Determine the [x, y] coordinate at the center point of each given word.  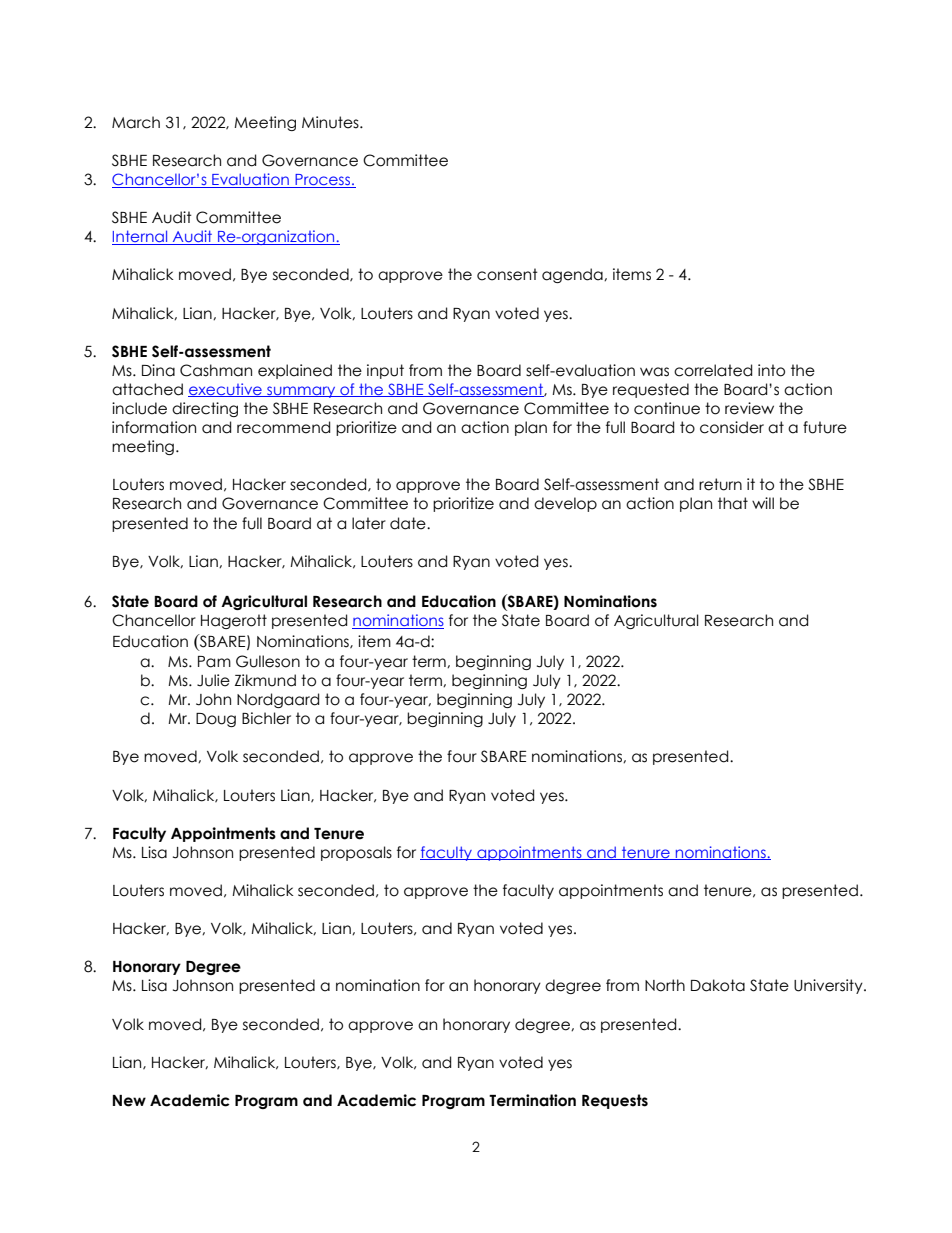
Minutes [331, 122]
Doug [216, 720]
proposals [356, 853]
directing [205, 409]
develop [565, 504]
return [720, 484]
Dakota [718, 985]
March [136, 122]
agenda [573, 275]
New [129, 1101]
